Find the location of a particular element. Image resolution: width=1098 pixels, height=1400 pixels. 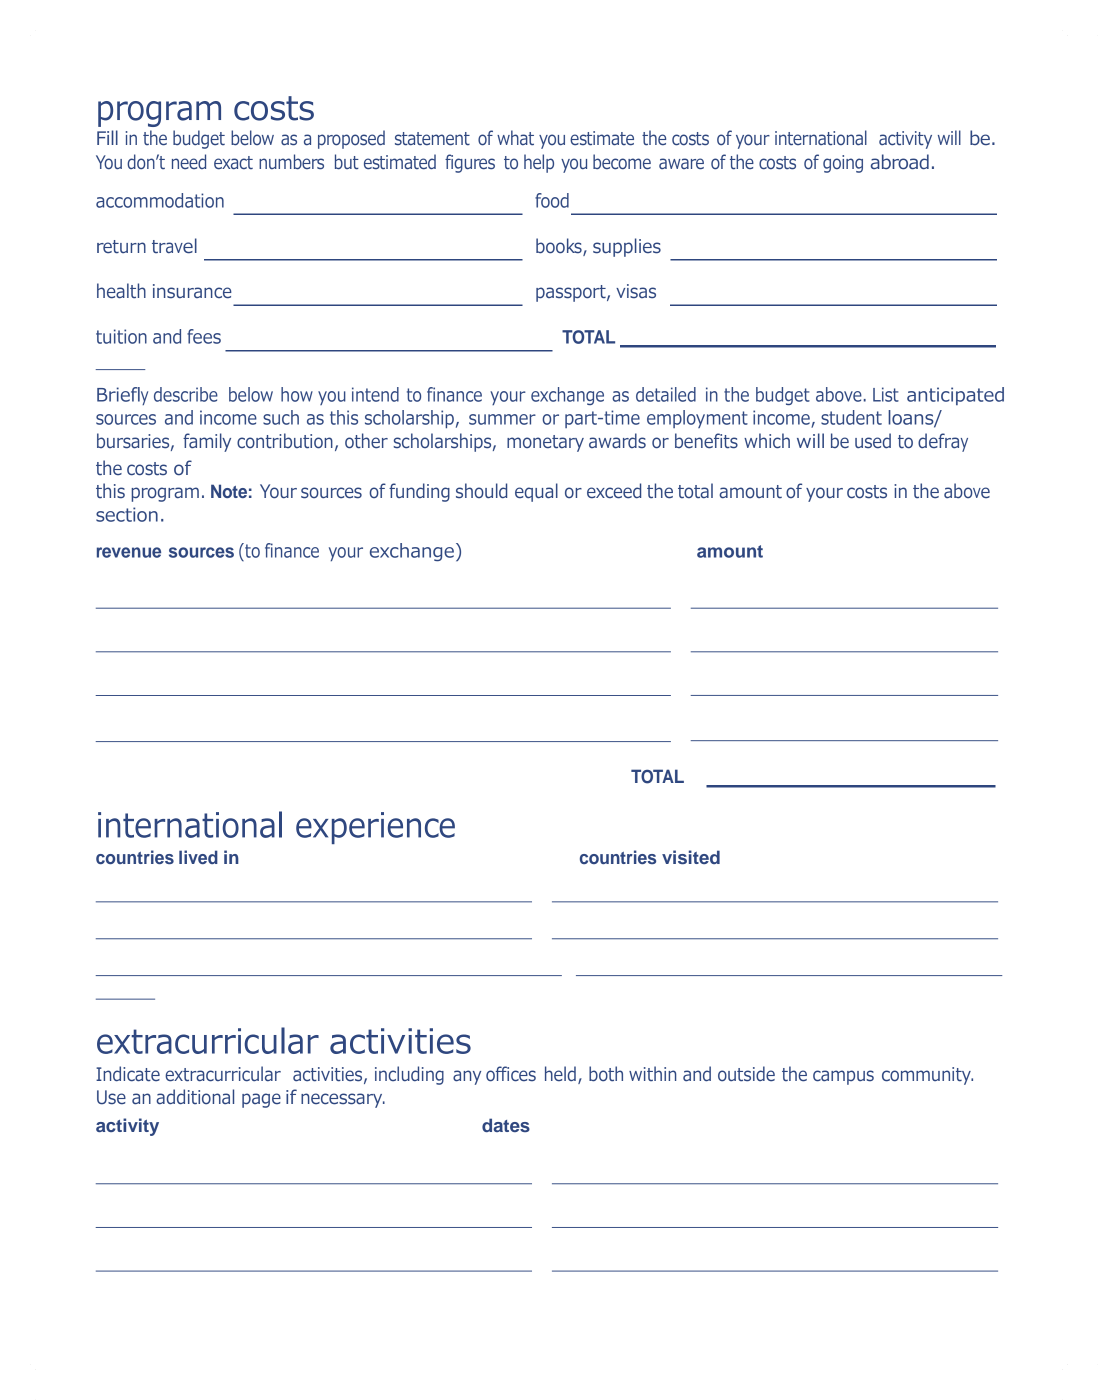

going is located at coordinates (843, 164).
